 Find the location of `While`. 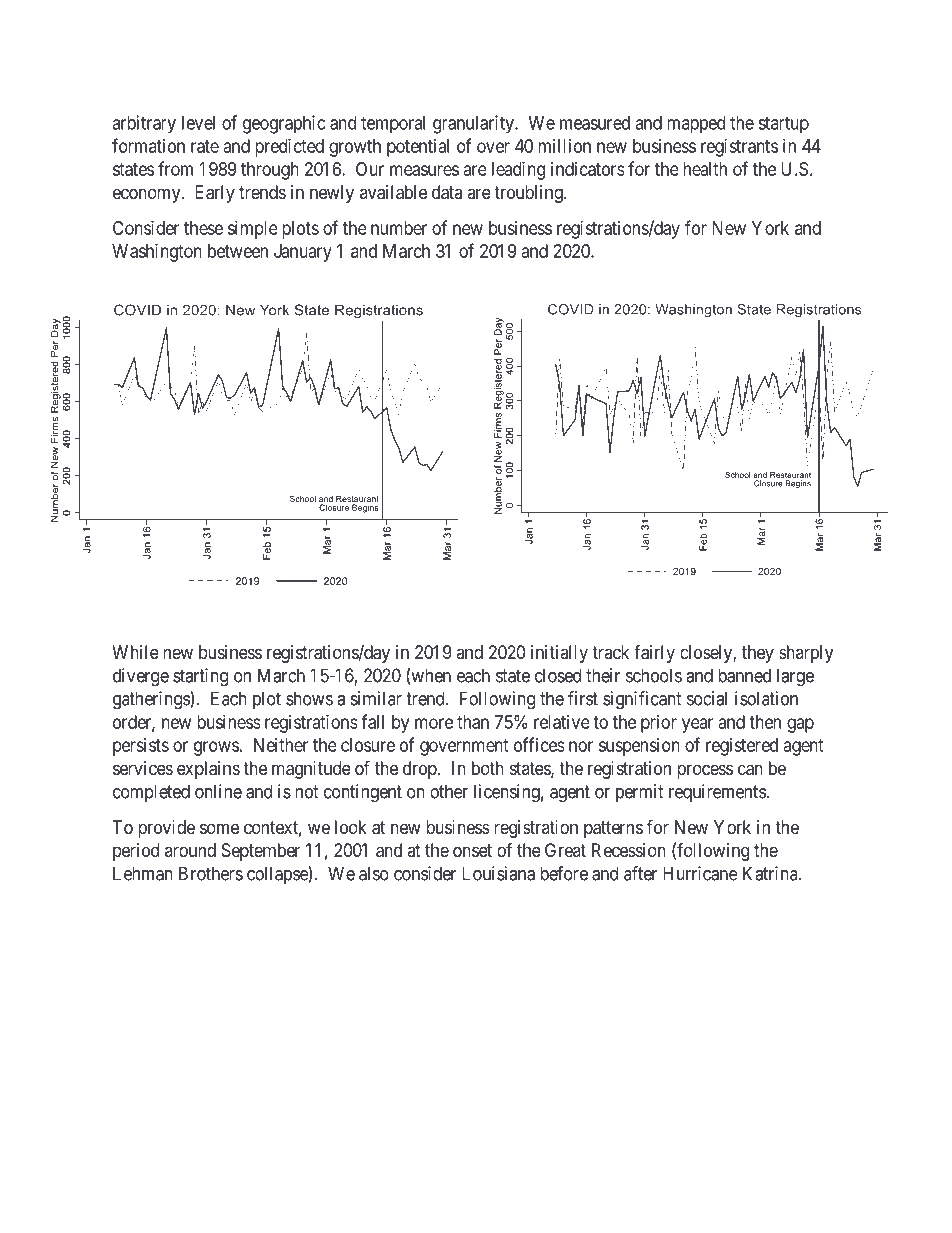

While is located at coordinates (135, 652).
